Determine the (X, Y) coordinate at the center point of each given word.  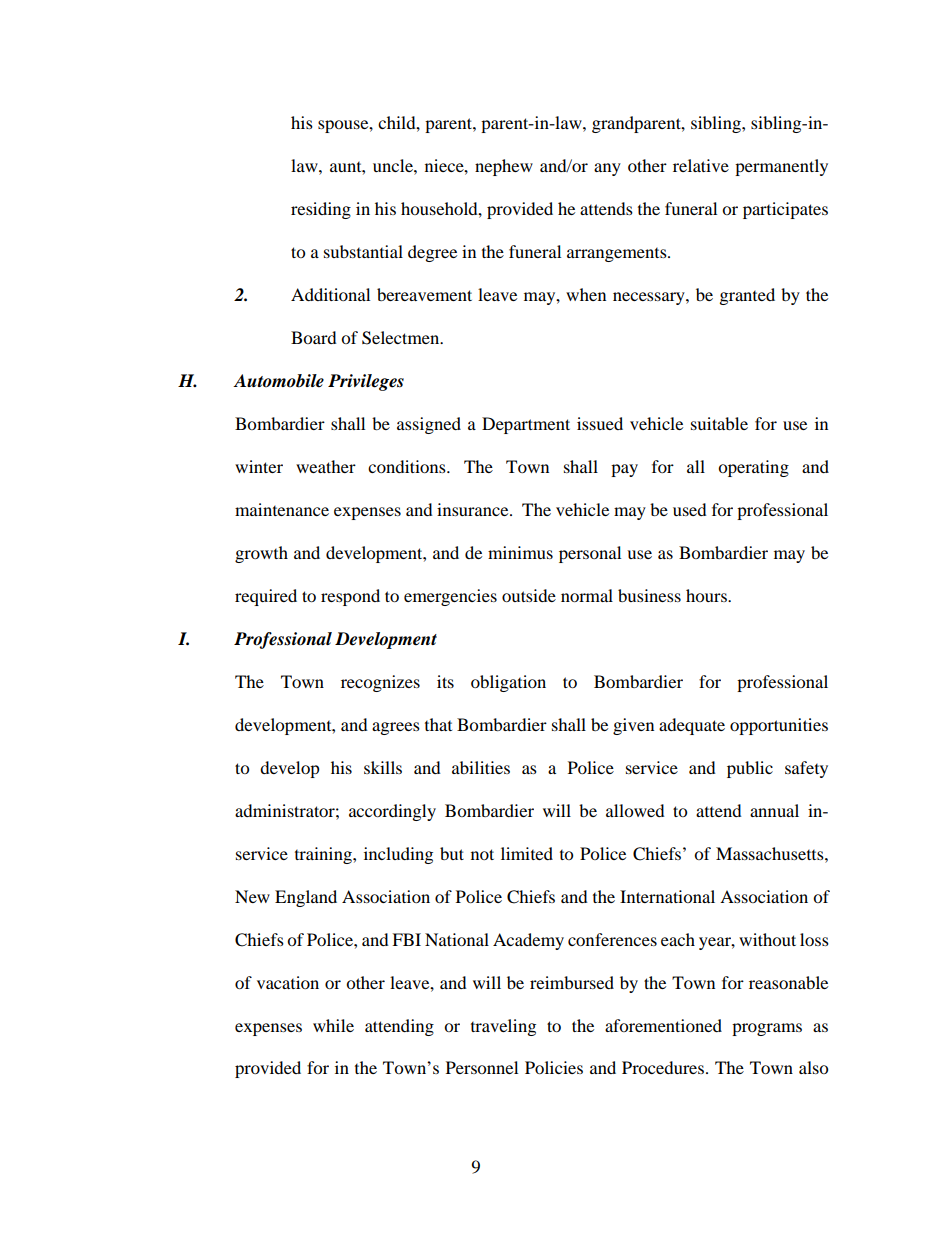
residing (321, 210)
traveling (503, 1027)
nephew (504, 167)
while (333, 1025)
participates (785, 210)
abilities (481, 767)
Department (526, 425)
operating (753, 468)
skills (383, 767)
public (750, 769)
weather (326, 466)
